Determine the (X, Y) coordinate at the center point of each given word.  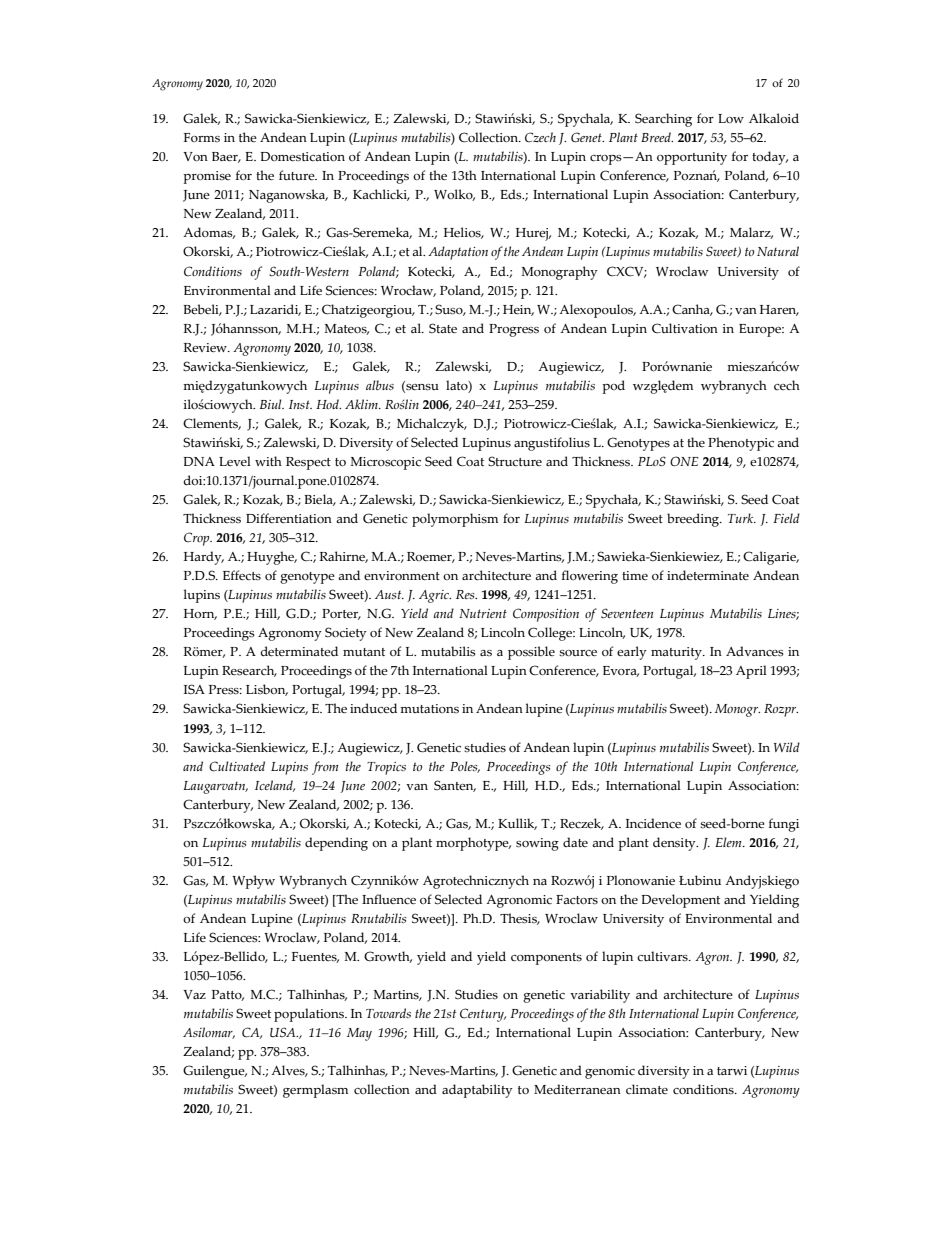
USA (284, 1032)
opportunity (692, 158)
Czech (540, 137)
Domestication (302, 156)
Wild (787, 747)
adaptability (477, 1091)
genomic (610, 1072)
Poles (465, 767)
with (268, 461)
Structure (515, 461)
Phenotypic (741, 444)
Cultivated (237, 766)
